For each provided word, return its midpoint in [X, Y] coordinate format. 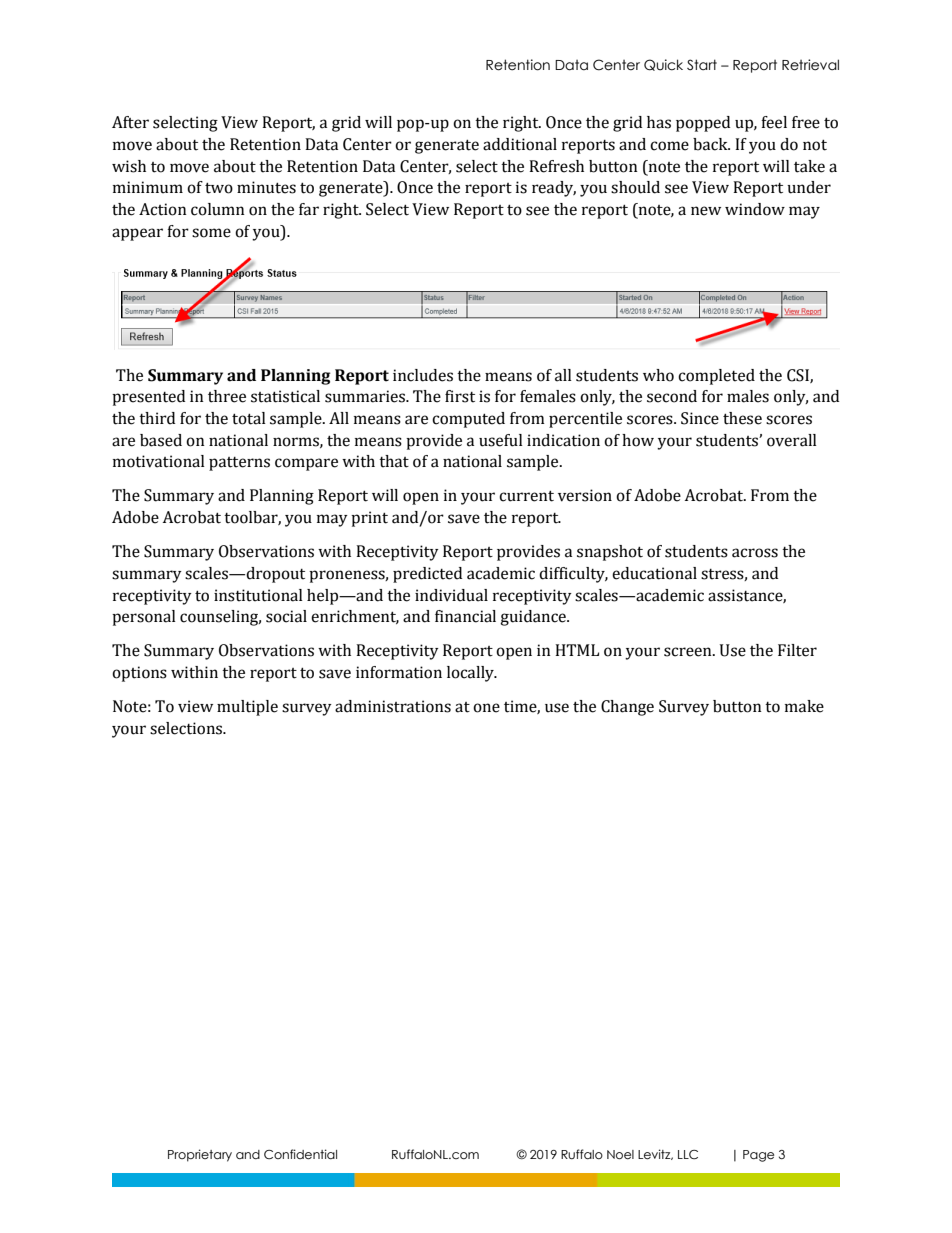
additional [520, 144]
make [804, 706]
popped [703, 124]
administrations [393, 706]
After [130, 122]
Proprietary [200, 1155]
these [742, 418]
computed [468, 420]
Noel [620, 1155]
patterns [239, 464]
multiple [247, 708]
